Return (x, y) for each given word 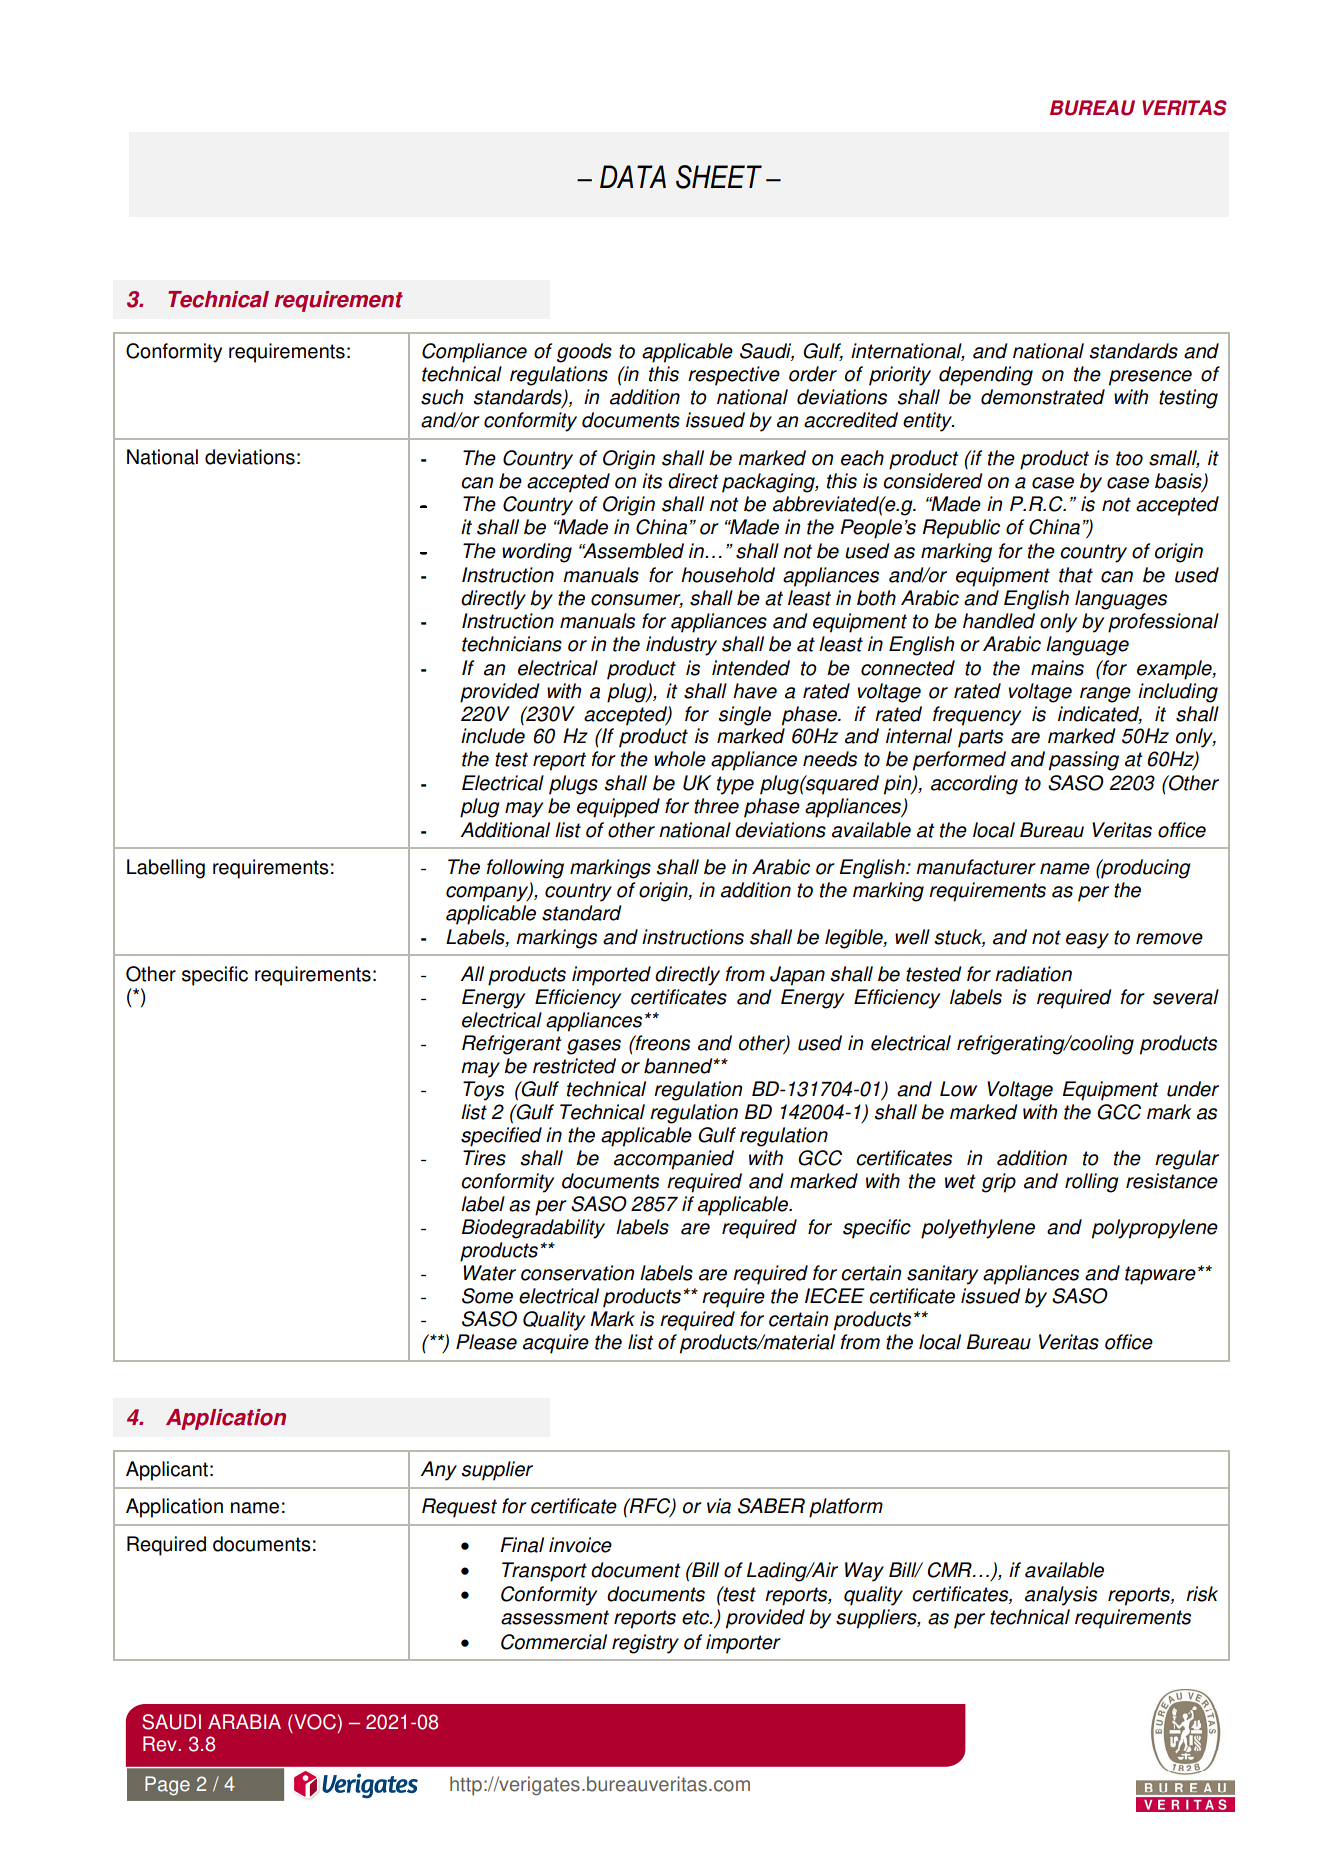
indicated (1100, 714)
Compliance (474, 353)
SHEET (719, 177)
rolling (1092, 1183)
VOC (315, 1722)
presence (1150, 378)
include (493, 736)
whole (680, 759)
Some (487, 1296)
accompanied (674, 1160)
